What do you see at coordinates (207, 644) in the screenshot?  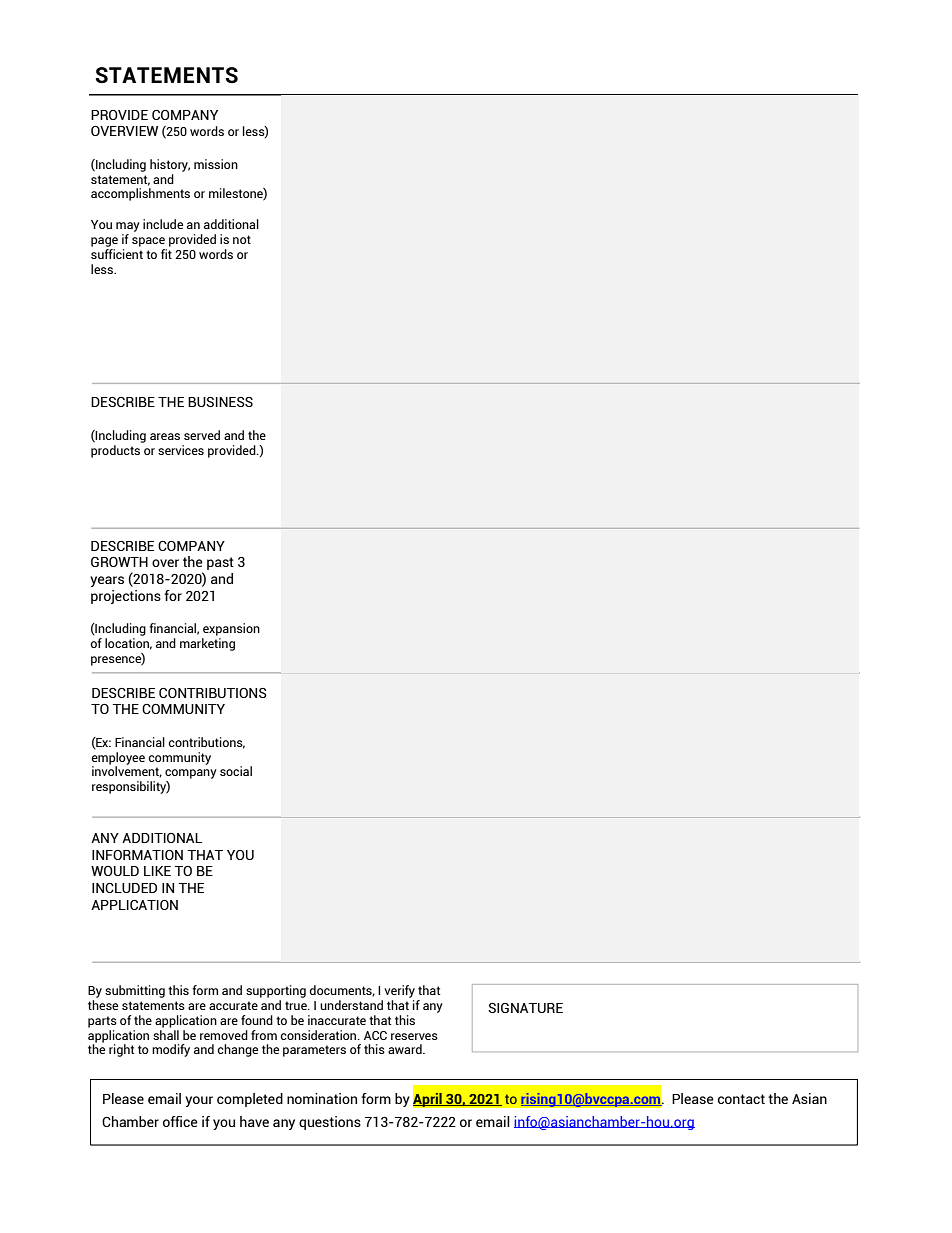 I see `marketing` at bounding box center [207, 644].
